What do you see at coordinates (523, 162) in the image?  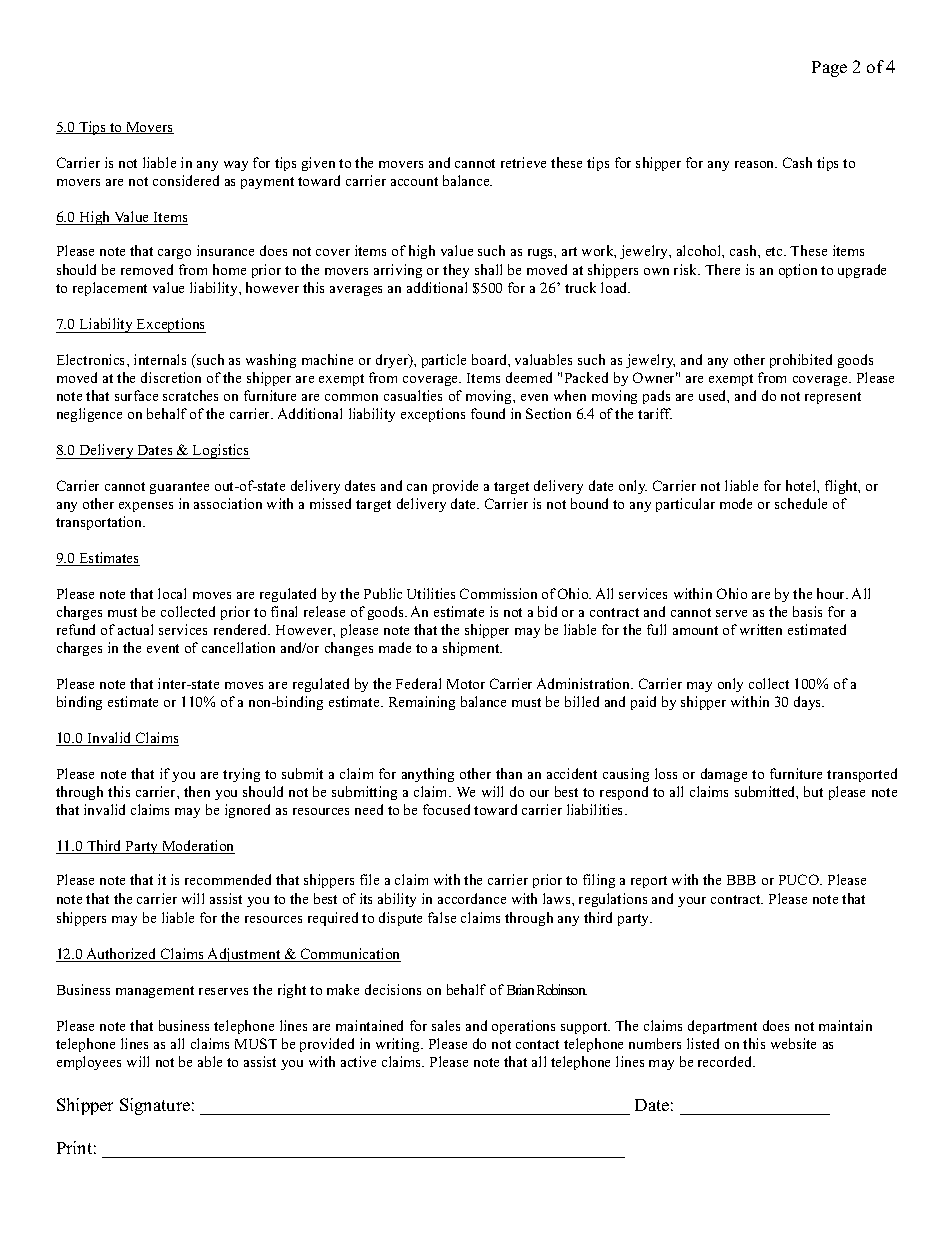 I see `retrieve` at bounding box center [523, 162].
